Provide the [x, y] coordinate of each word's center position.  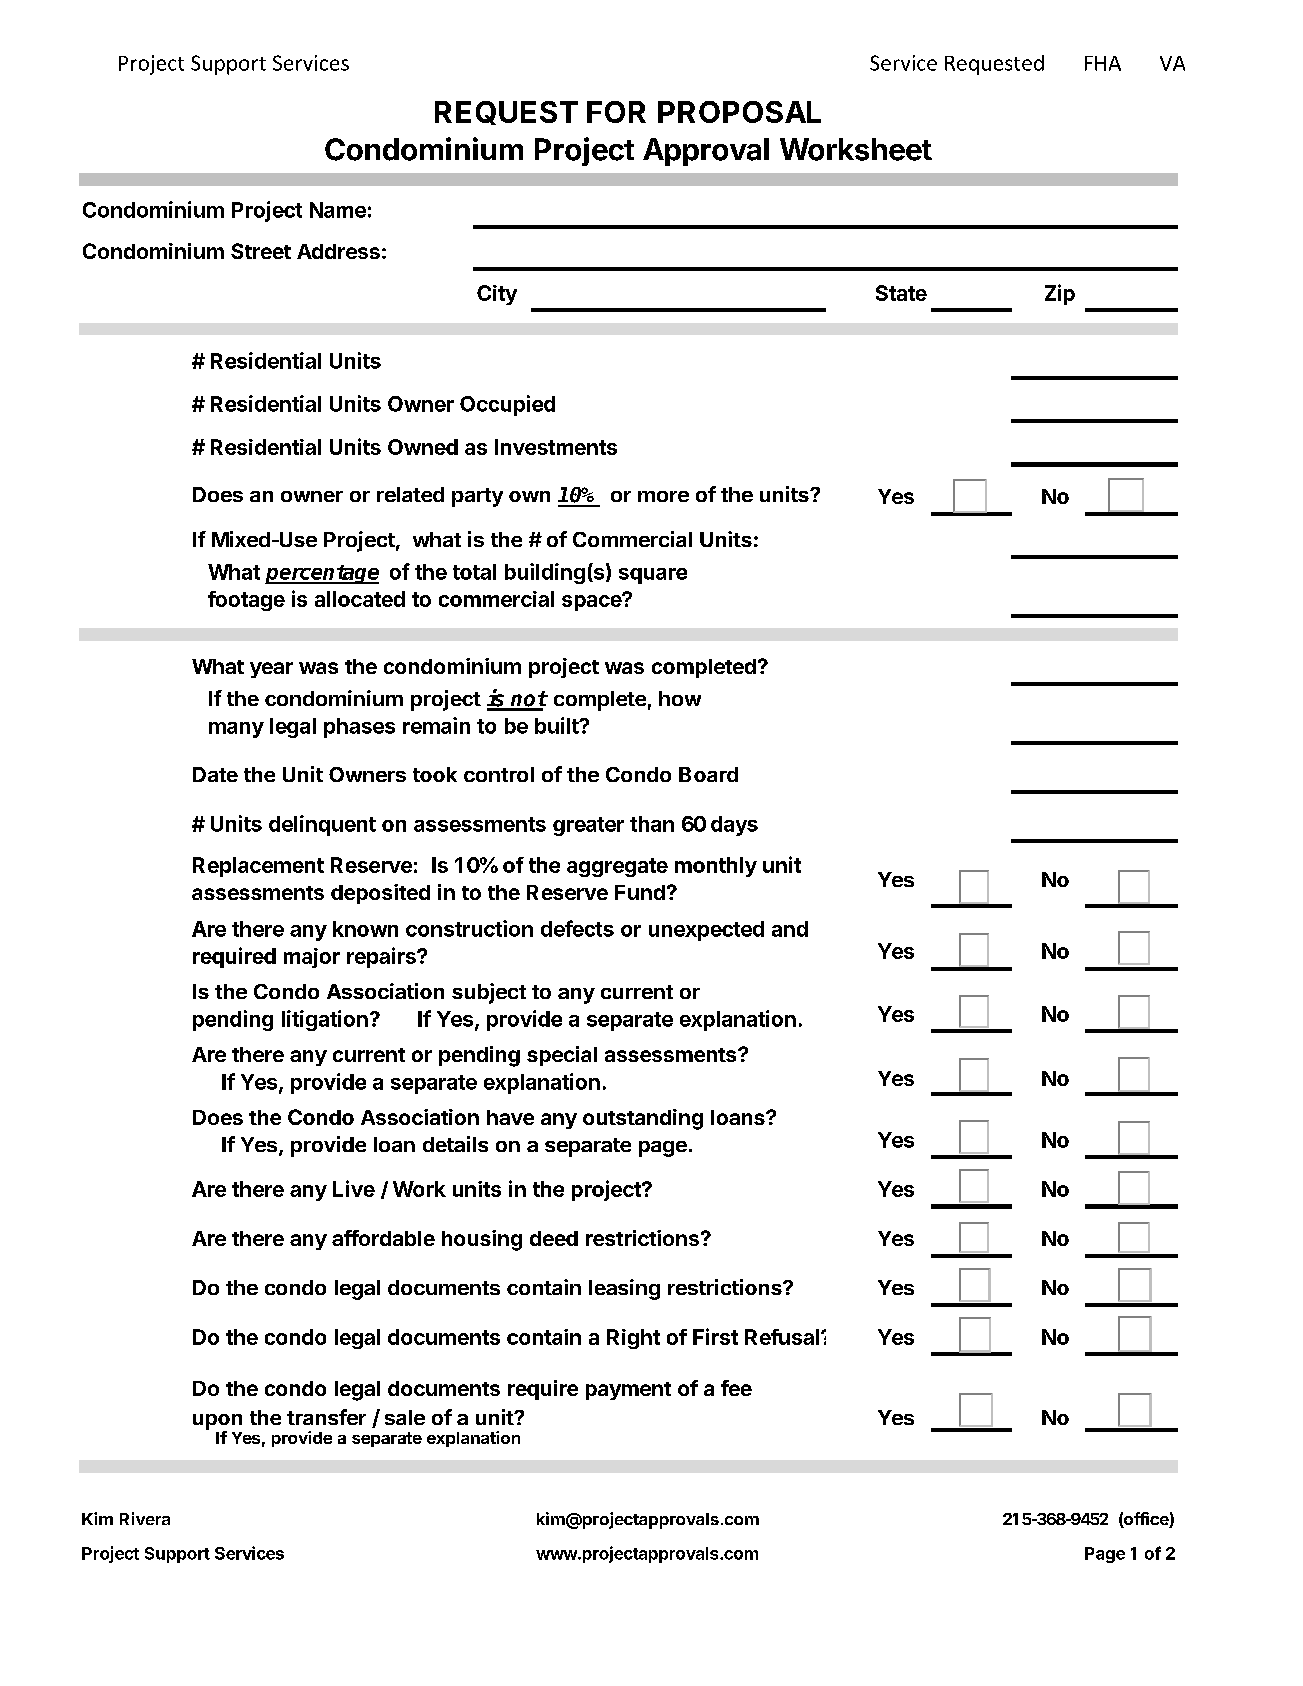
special [562, 1056]
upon [217, 1423]
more [663, 496]
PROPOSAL [739, 112]
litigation [325, 1020]
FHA [1103, 63]
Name [338, 210]
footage [246, 601]
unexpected [706, 931]
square [653, 576]
